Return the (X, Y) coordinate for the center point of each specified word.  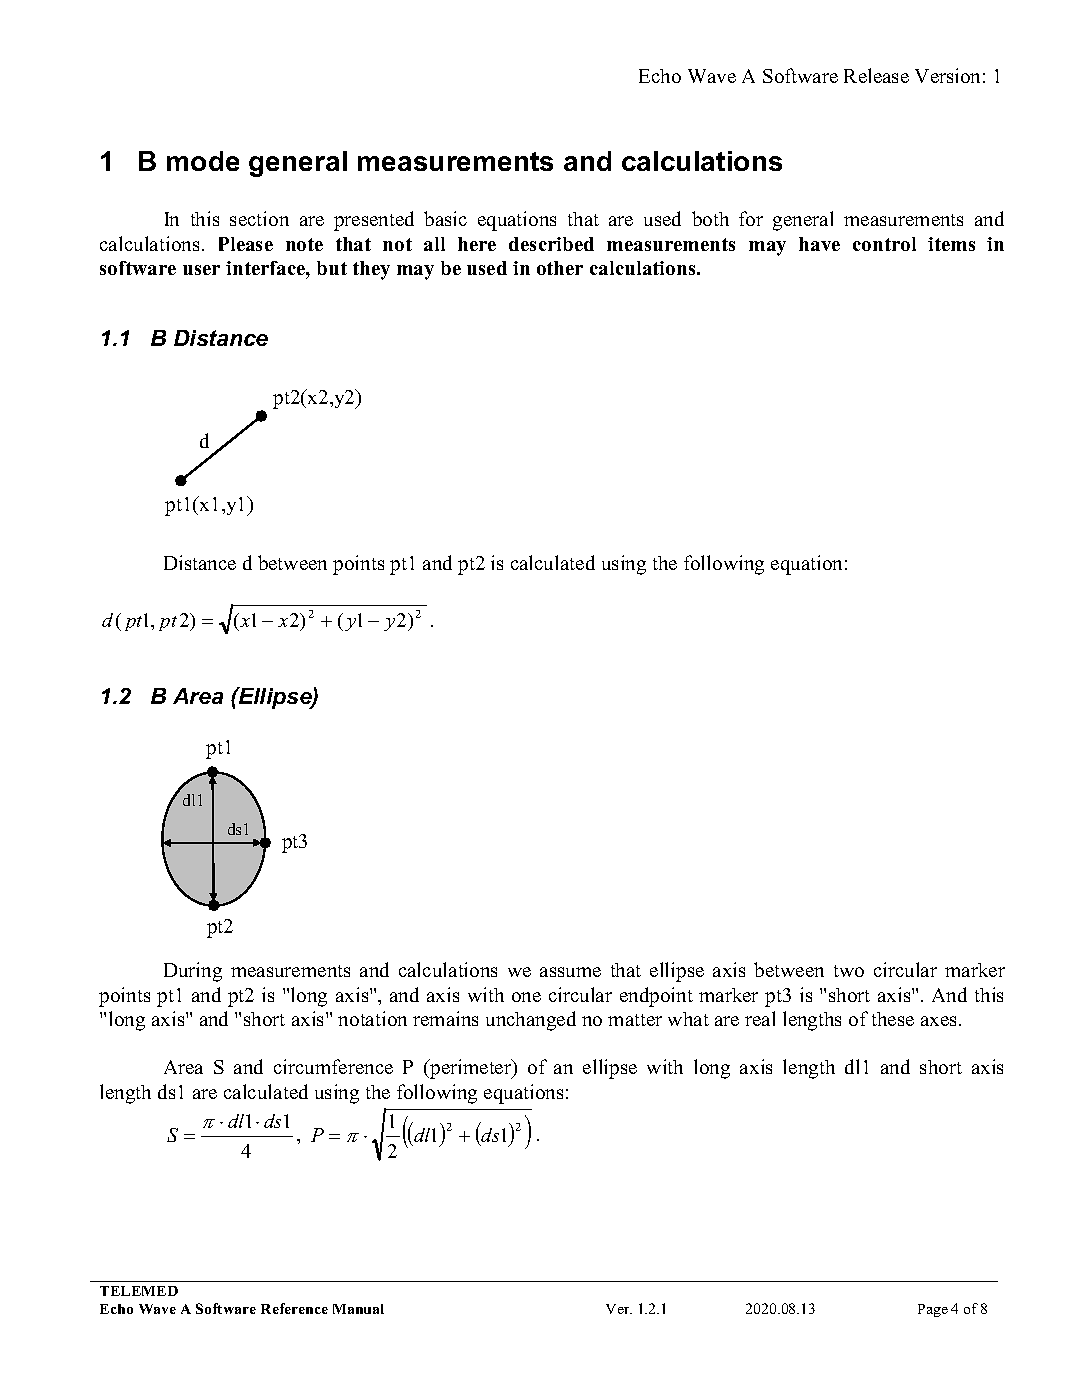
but (332, 268)
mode (203, 161)
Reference (294, 1308)
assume (570, 972)
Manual (358, 1309)
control (884, 244)
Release (876, 75)
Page (933, 1310)
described (551, 244)
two (849, 971)
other (560, 268)
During (193, 972)
